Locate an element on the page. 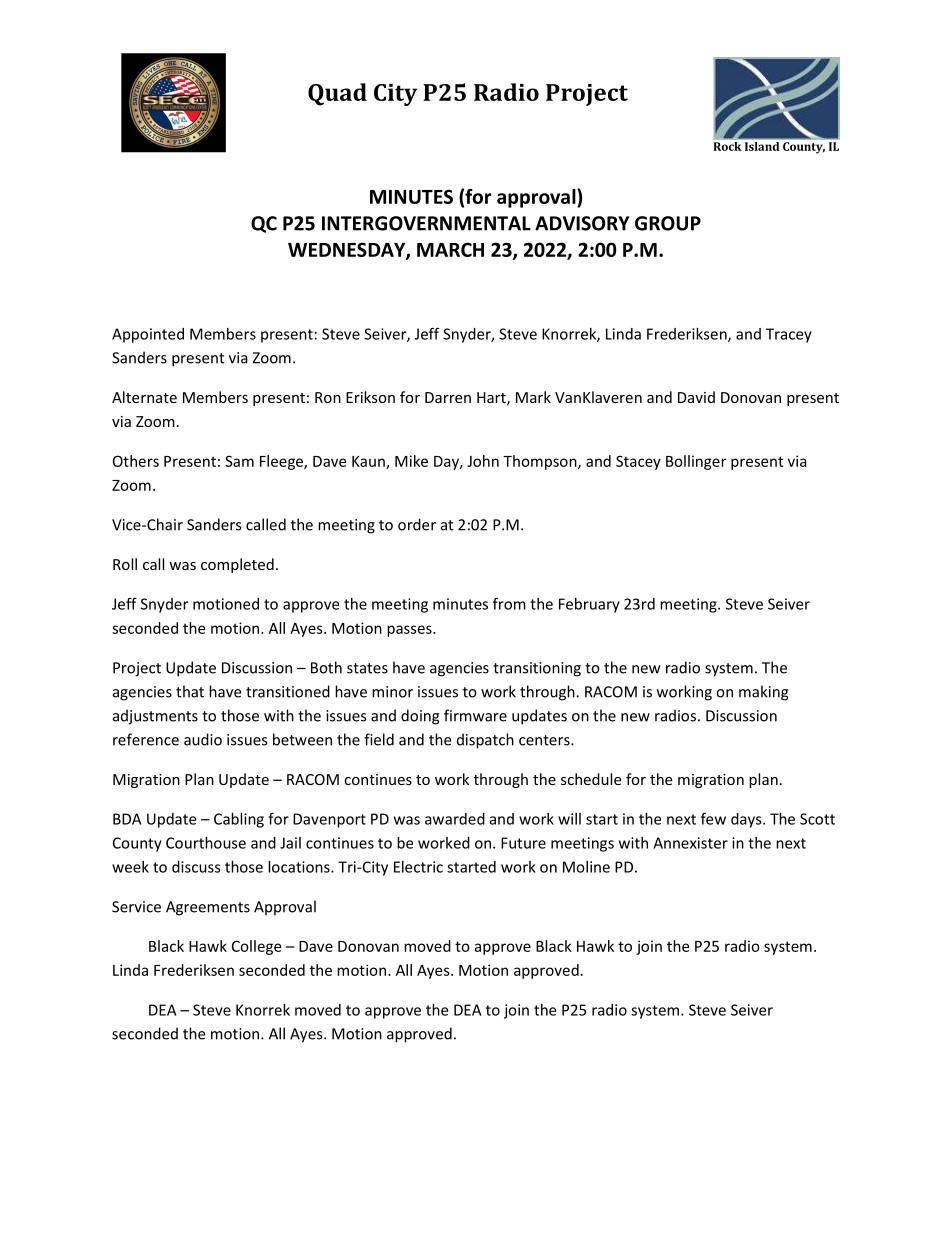 Image resolution: width=952 pixels, height=1233 pixels. Island is located at coordinates (762, 146).
